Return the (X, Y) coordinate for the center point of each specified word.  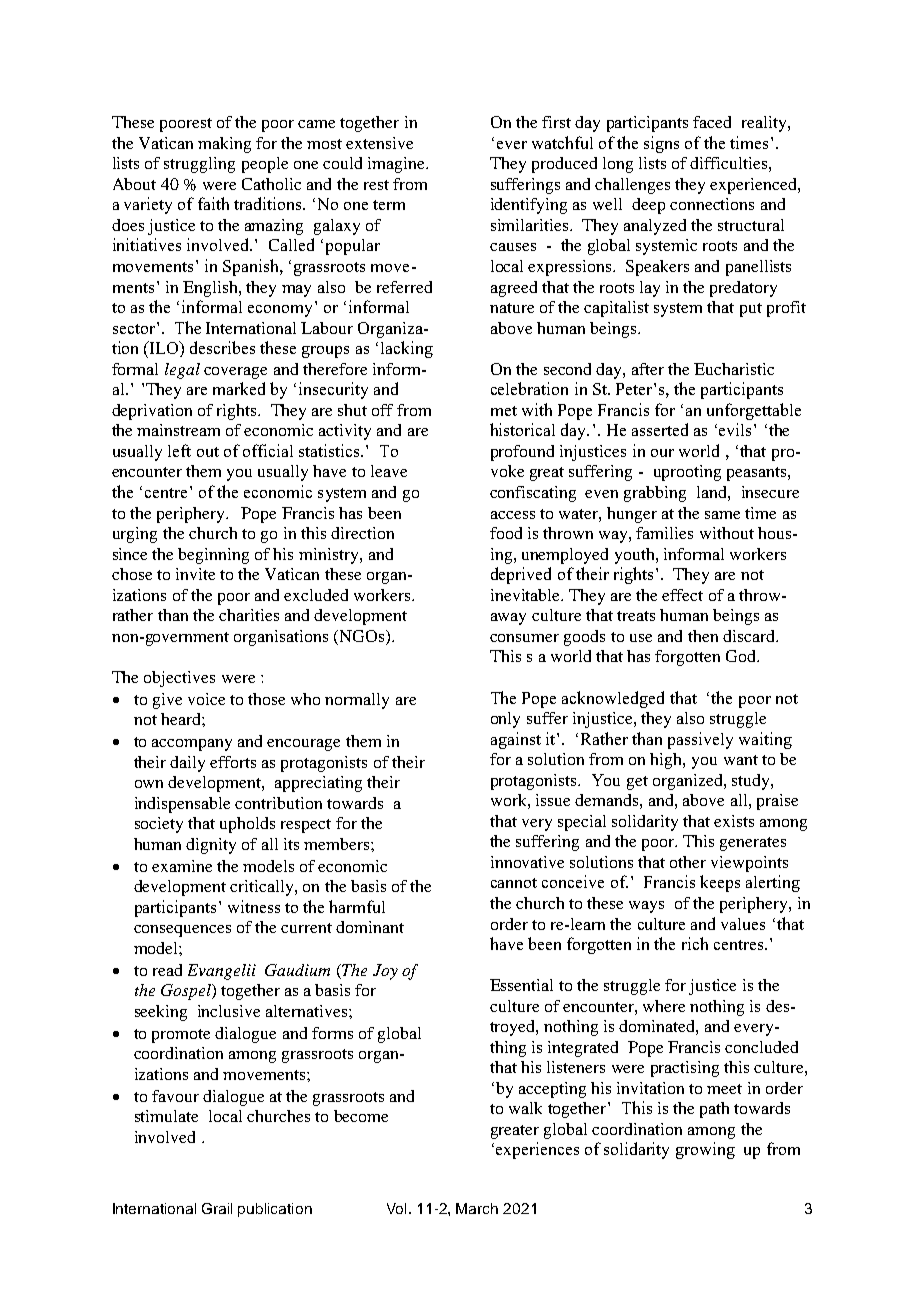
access (513, 515)
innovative (527, 862)
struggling (199, 165)
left (179, 450)
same (722, 515)
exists (734, 821)
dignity (211, 846)
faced (712, 122)
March (477, 1208)
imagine (397, 165)
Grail (217, 1208)
